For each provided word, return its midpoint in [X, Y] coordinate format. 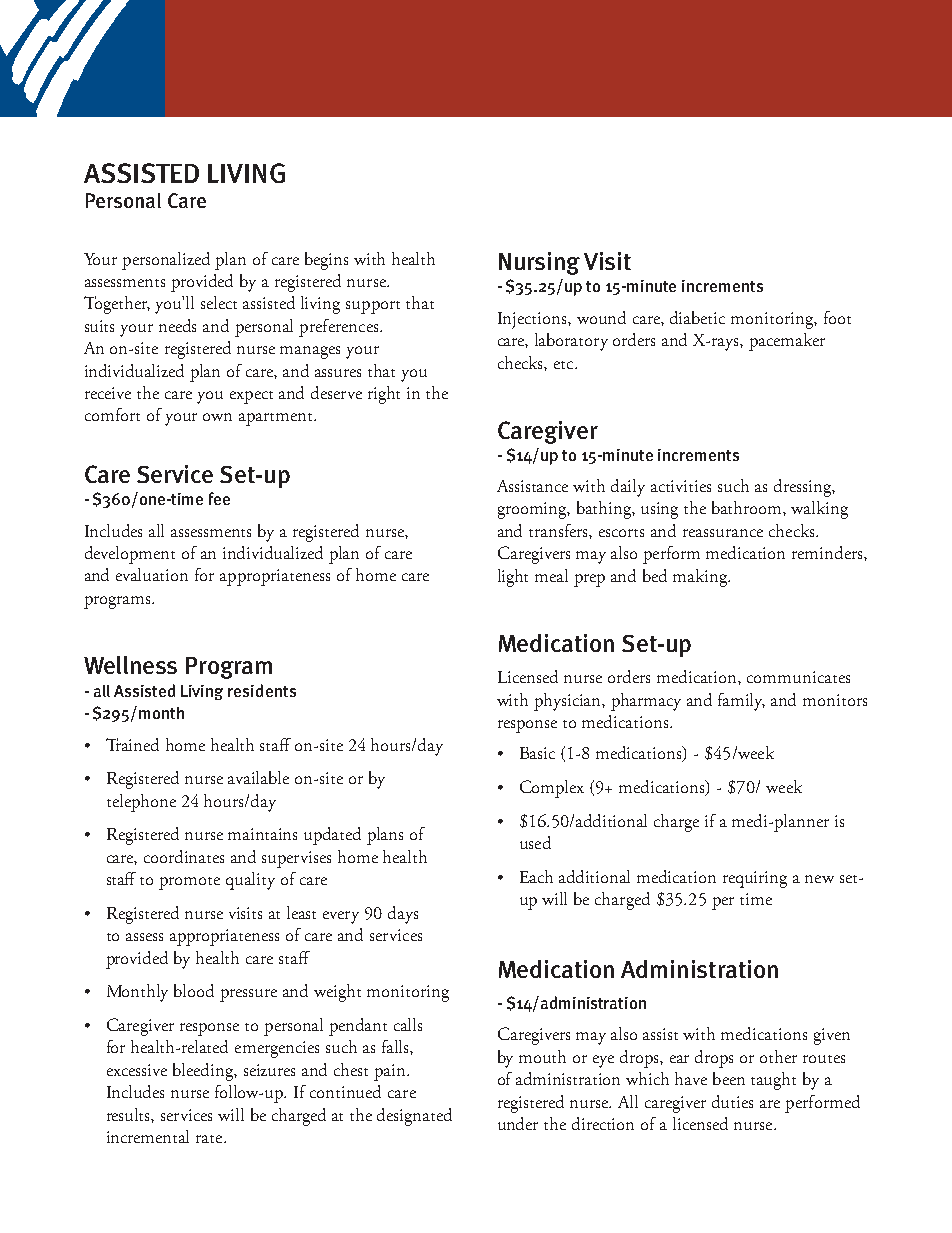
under [518, 1123]
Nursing [539, 263]
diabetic [697, 317]
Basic [537, 753]
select [219, 302]
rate [210, 1139]
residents [262, 690]
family [741, 702]
